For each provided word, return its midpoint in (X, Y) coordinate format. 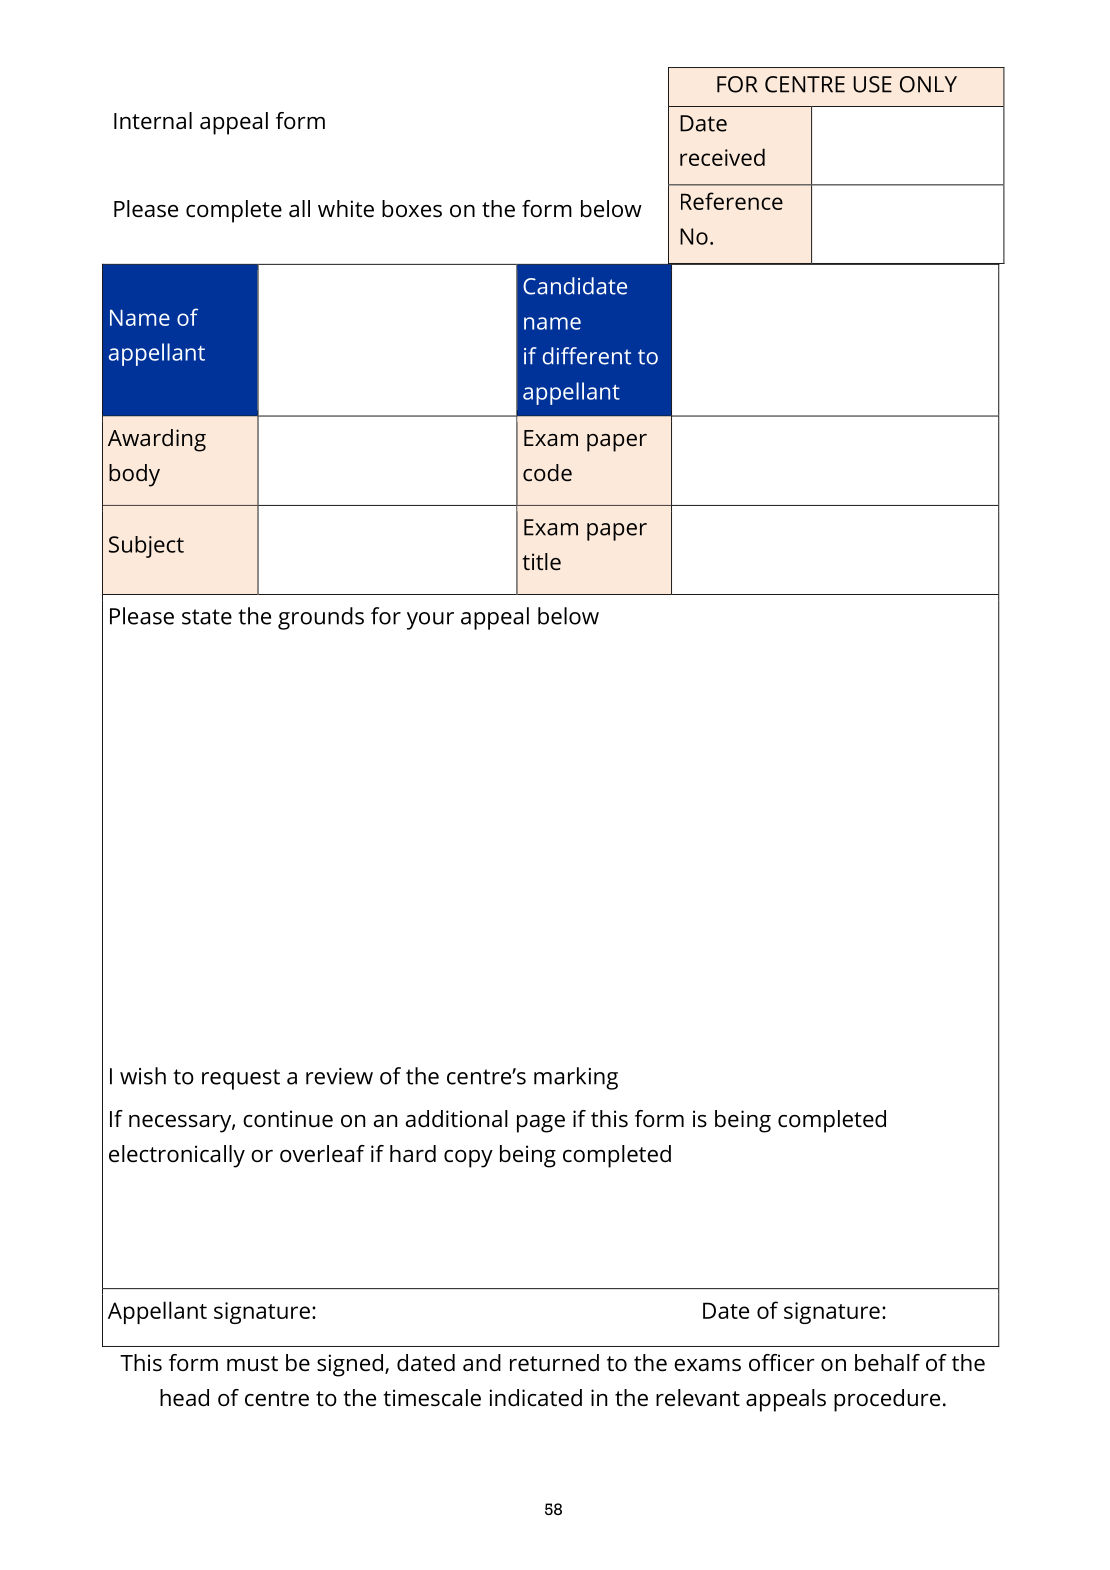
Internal (153, 121)
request (241, 1079)
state (207, 617)
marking (576, 1078)
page (541, 1124)
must (252, 1364)
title (541, 561)
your (430, 621)
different (587, 356)
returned (554, 1363)
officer (782, 1363)
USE (872, 84)
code (547, 472)
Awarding (157, 440)
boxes (412, 209)
